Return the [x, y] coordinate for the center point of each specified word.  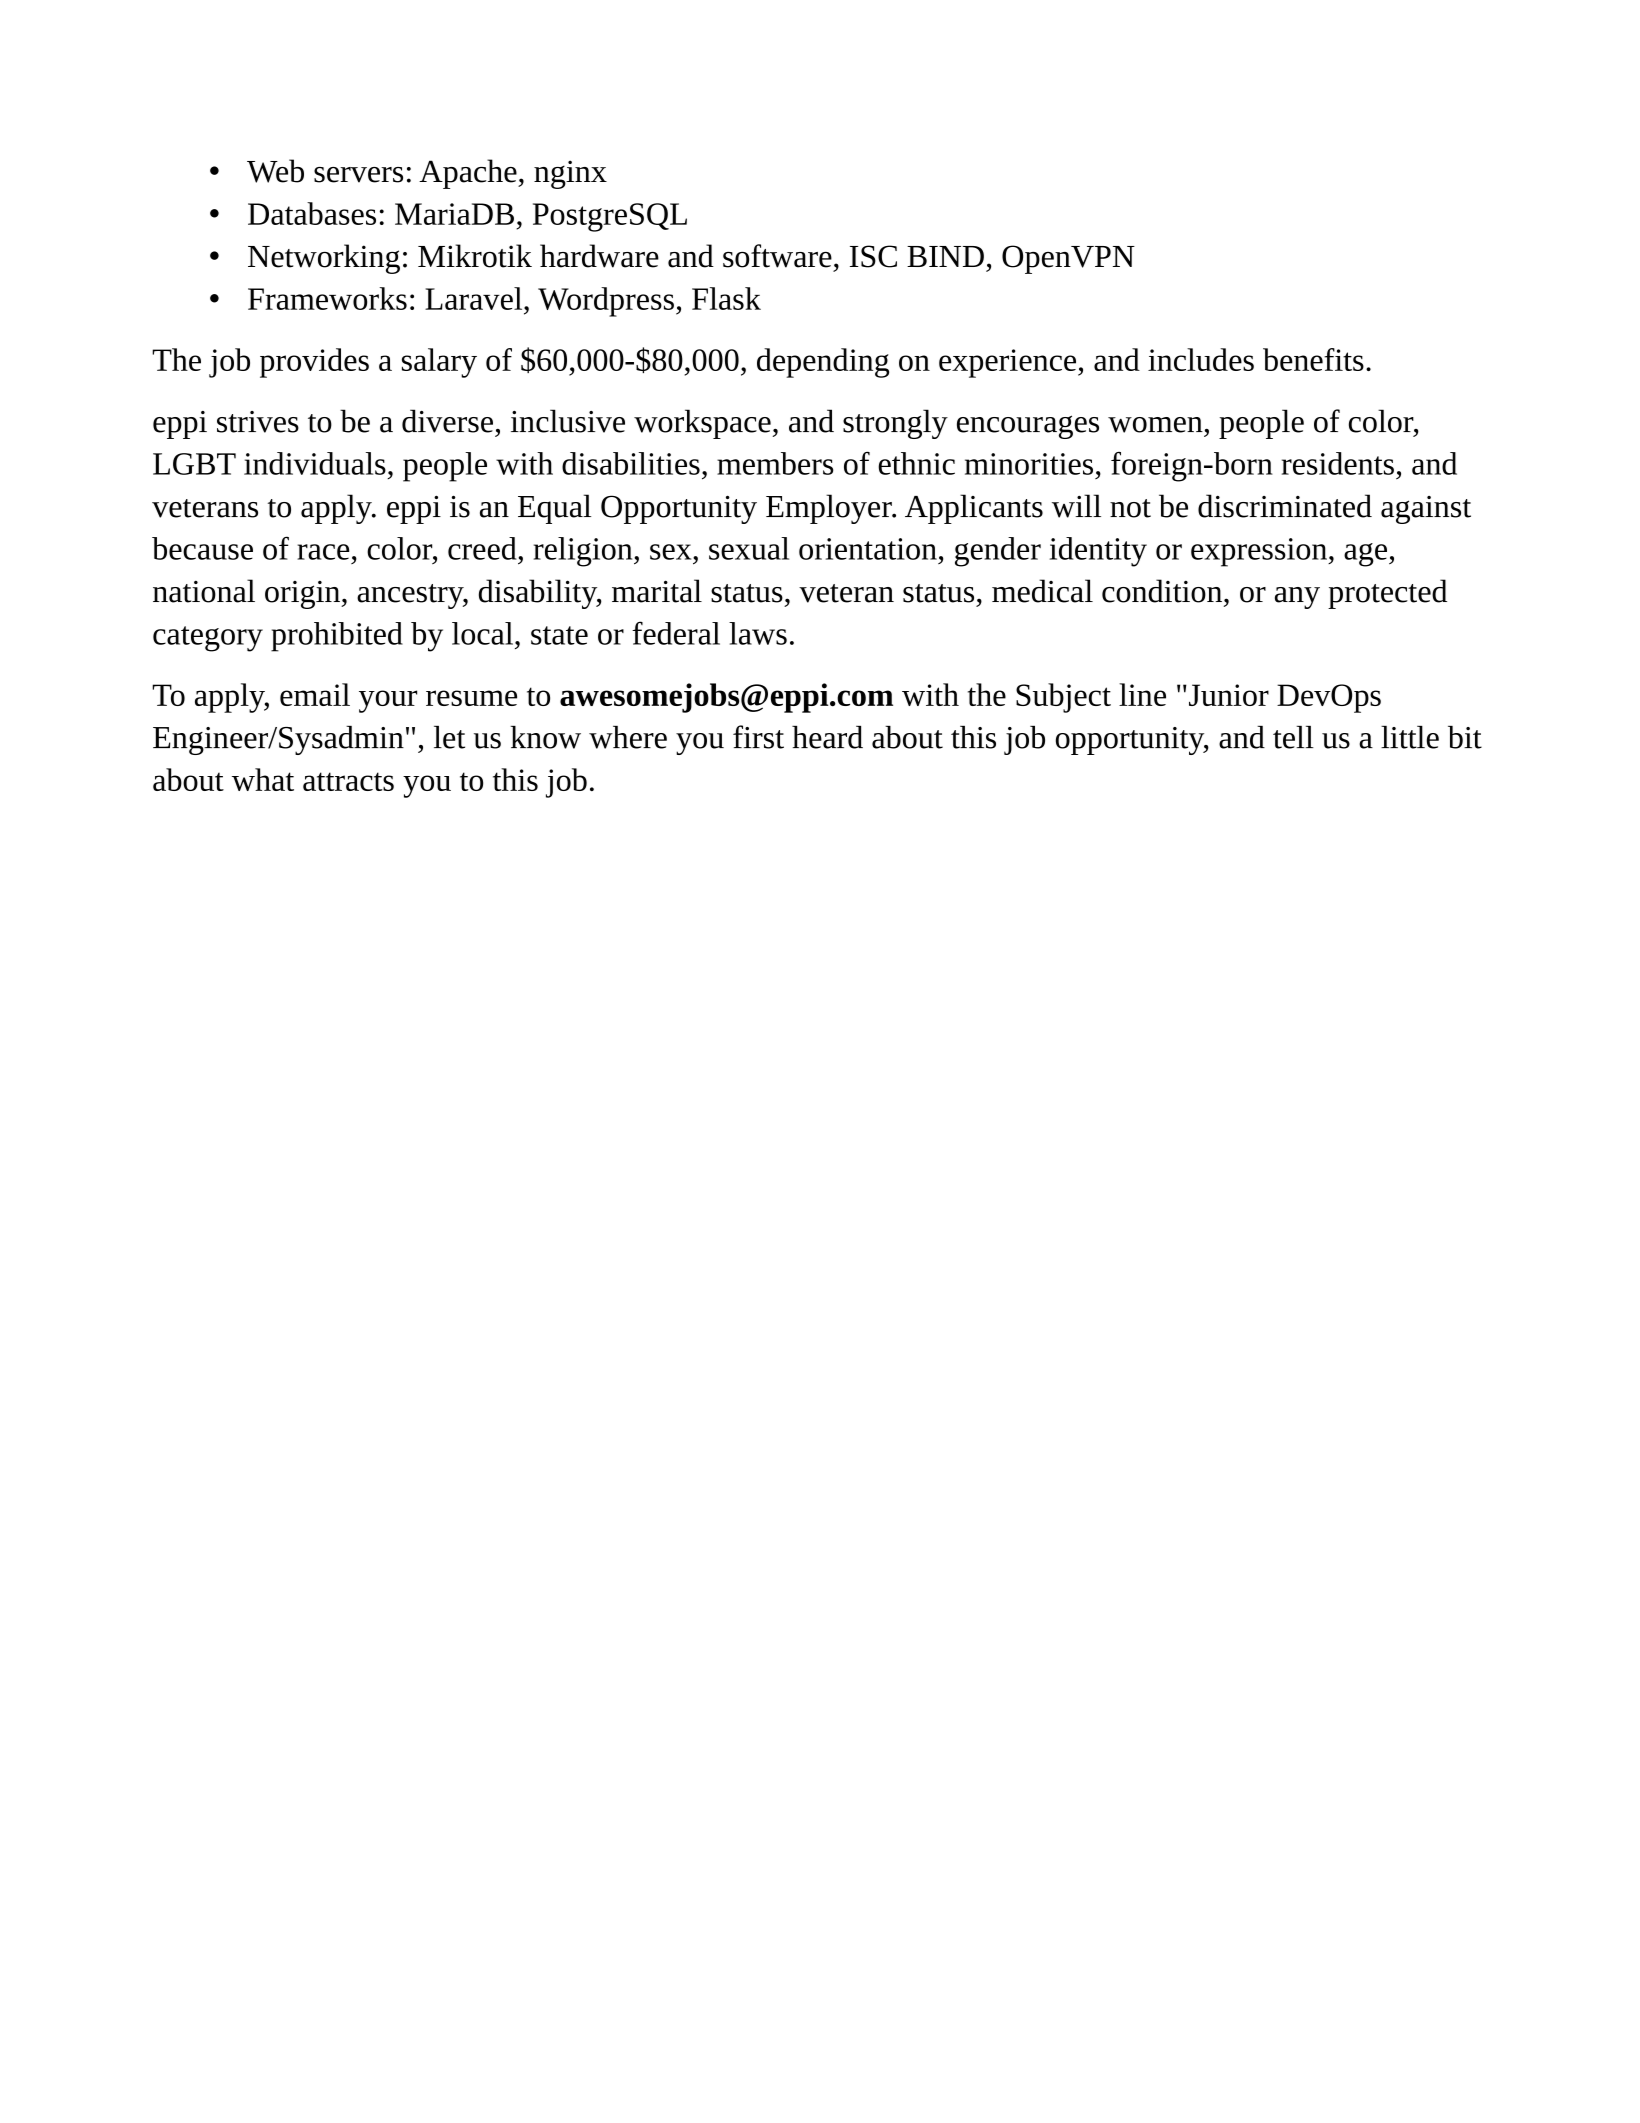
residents [1338, 463]
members [775, 463]
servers [358, 175]
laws [758, 633]
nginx [570, 174]
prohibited [337, 637]
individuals [315, 463]
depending [823, 363]
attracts [348, 781]
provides [314, 363]
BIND [945, 256]
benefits [1313, 359]
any [1297, 598]
